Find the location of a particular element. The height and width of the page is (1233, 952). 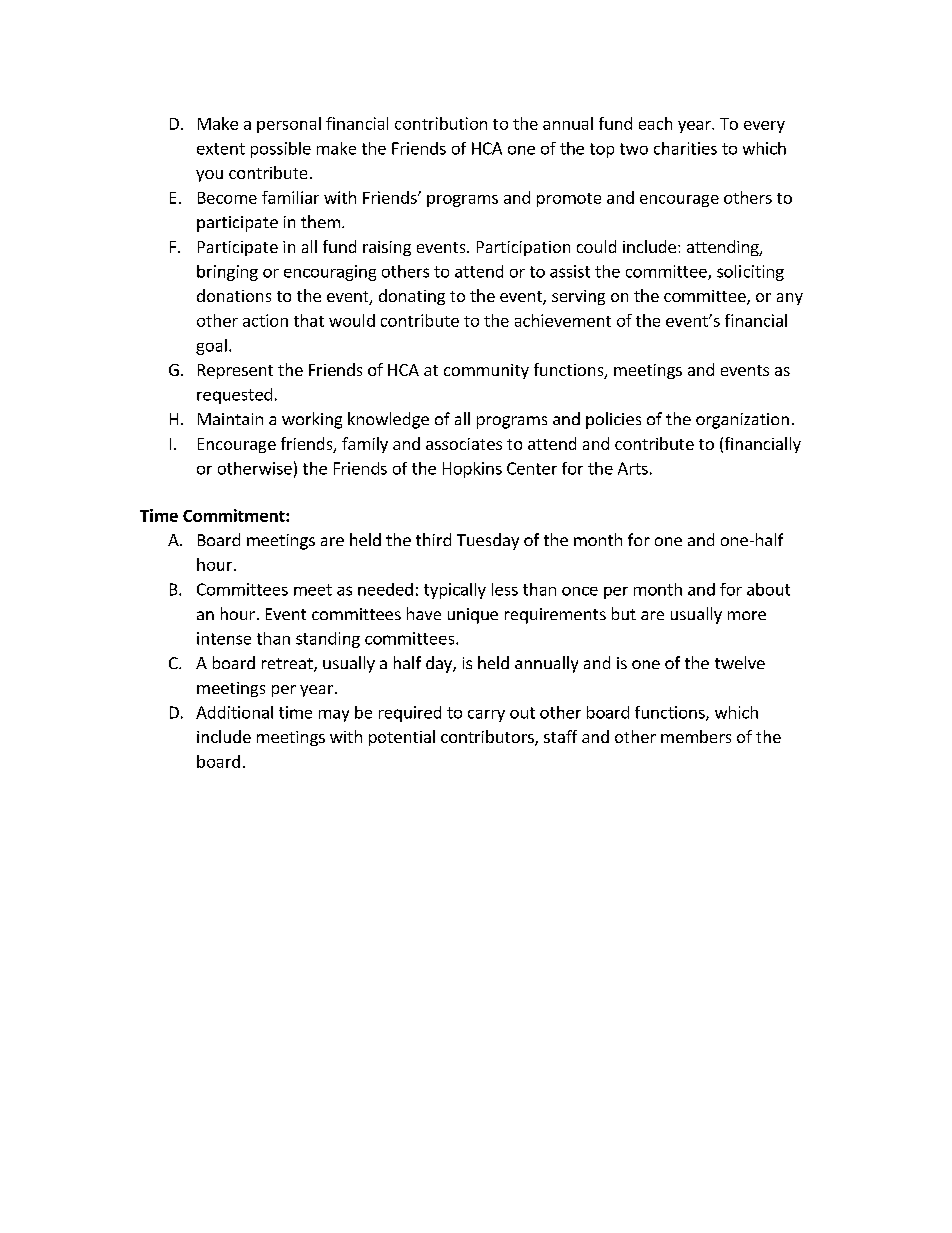

soliciting is located at coordinates (750, 273).
